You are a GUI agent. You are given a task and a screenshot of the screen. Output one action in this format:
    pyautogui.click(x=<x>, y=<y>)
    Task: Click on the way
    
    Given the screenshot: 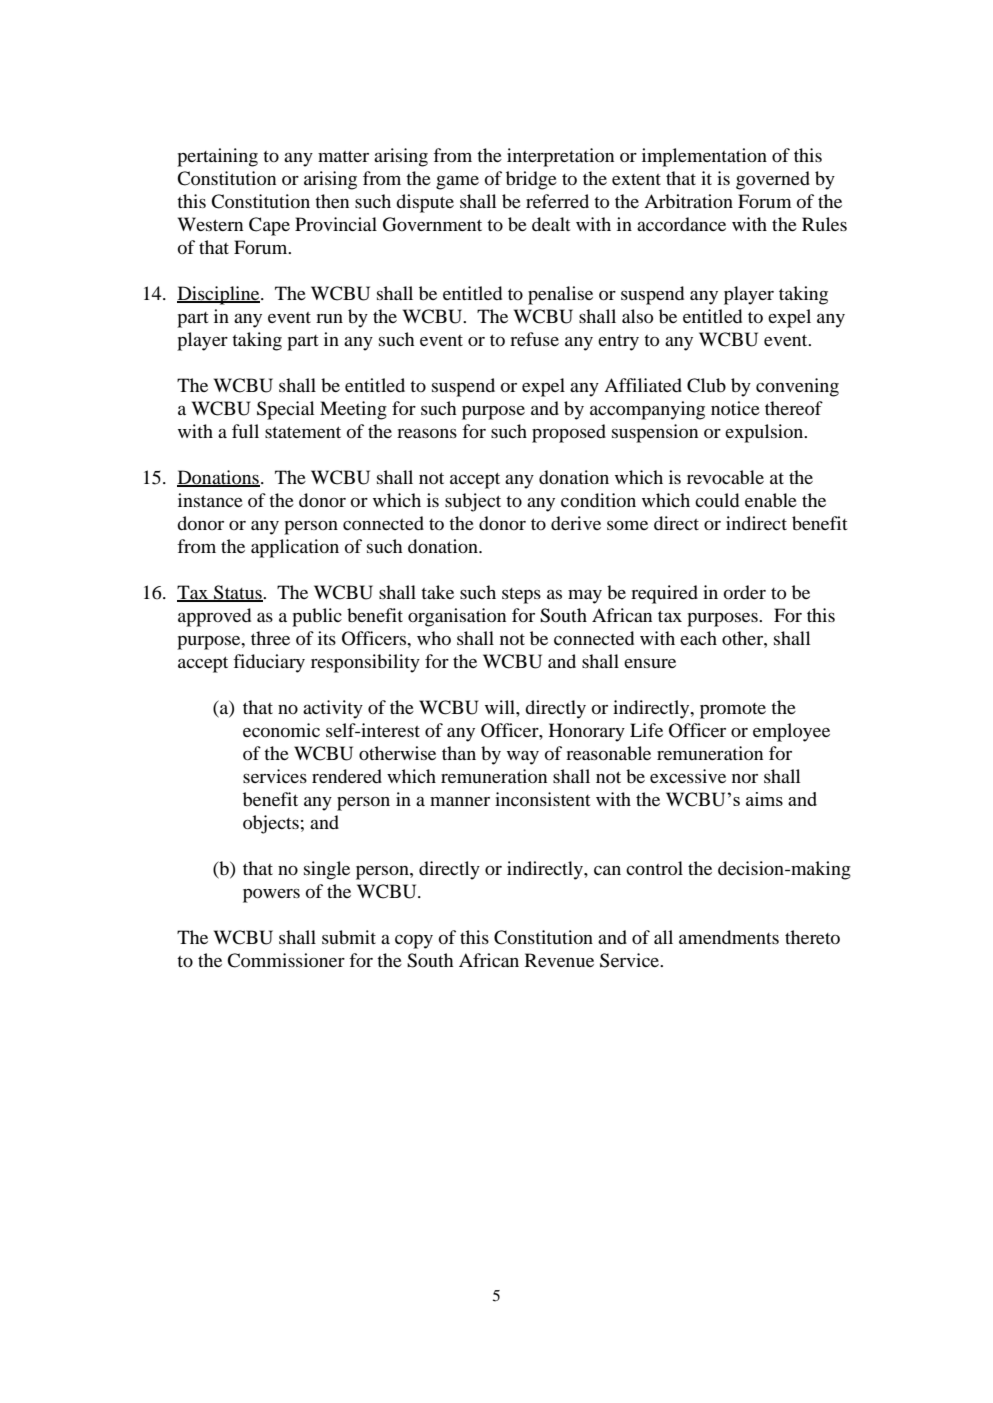 What is the action you would take?
    pyautogui.click(x=523, y=758)
